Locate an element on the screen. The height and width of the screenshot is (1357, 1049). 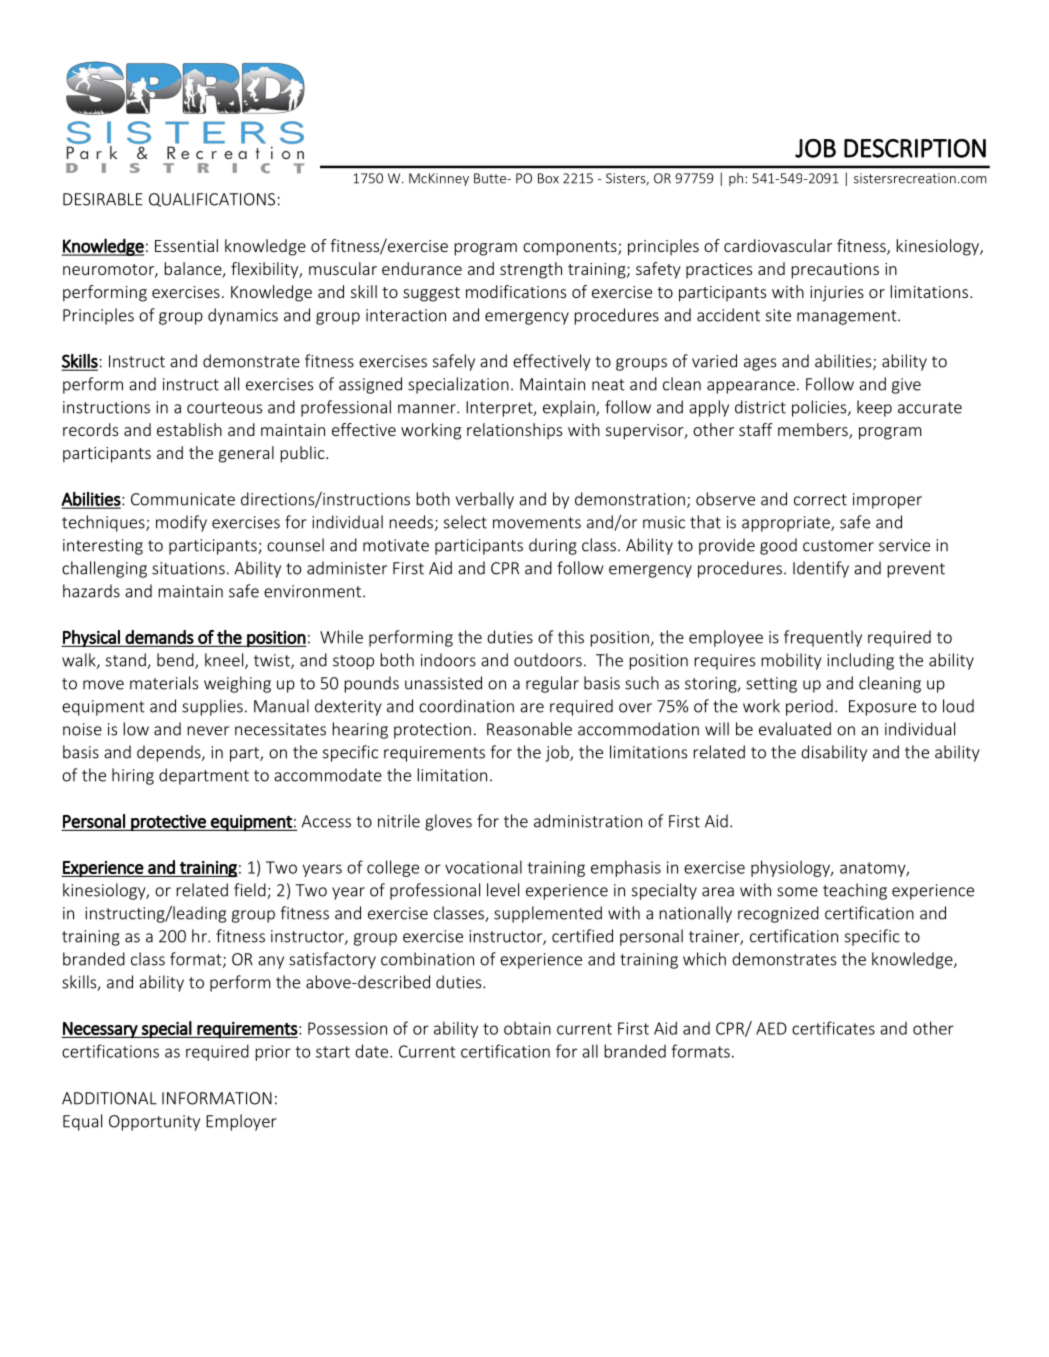
courteous is located at coordinates (224, 408).
